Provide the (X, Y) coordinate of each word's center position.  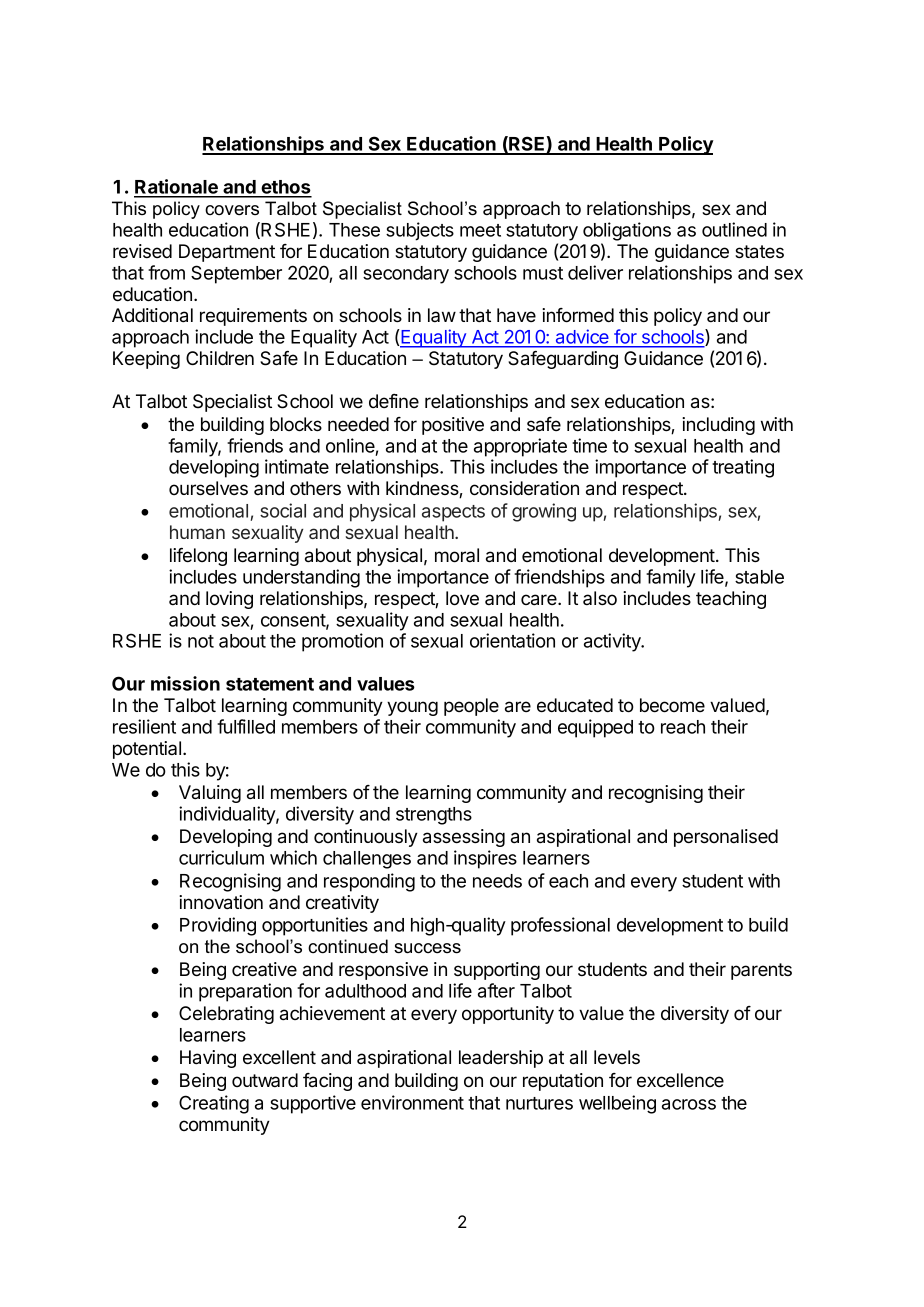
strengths (434, 816)
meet (480, 230)
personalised (726, 838)
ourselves (208, 488)
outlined (734, 229)
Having (208, 1059)
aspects (453, 513)
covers (232, 210)
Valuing (210, 794)
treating (743, 468)
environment (412, 1102)
